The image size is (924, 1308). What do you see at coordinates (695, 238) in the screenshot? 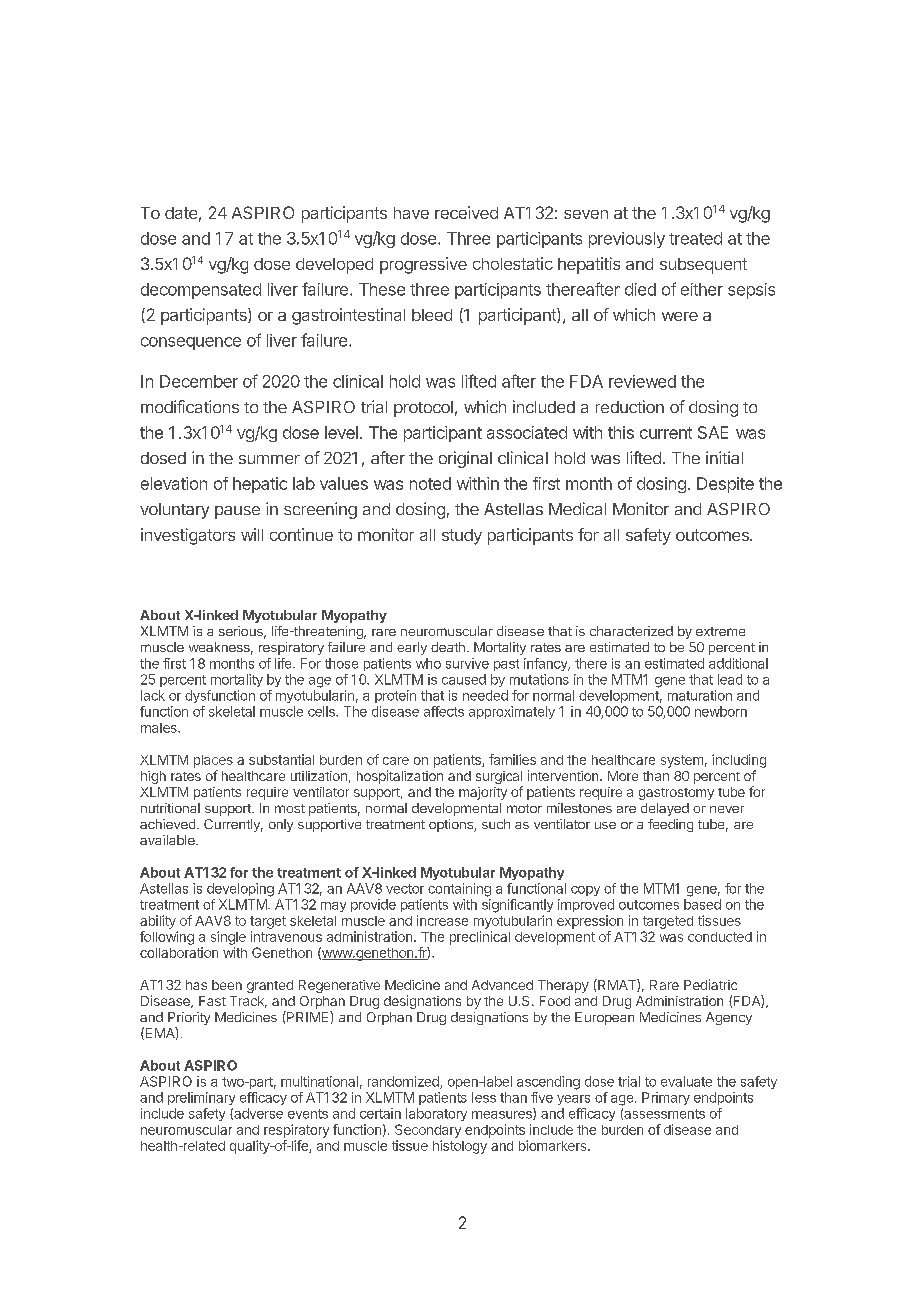
I see `treated` at bounding box center [695, 238].
